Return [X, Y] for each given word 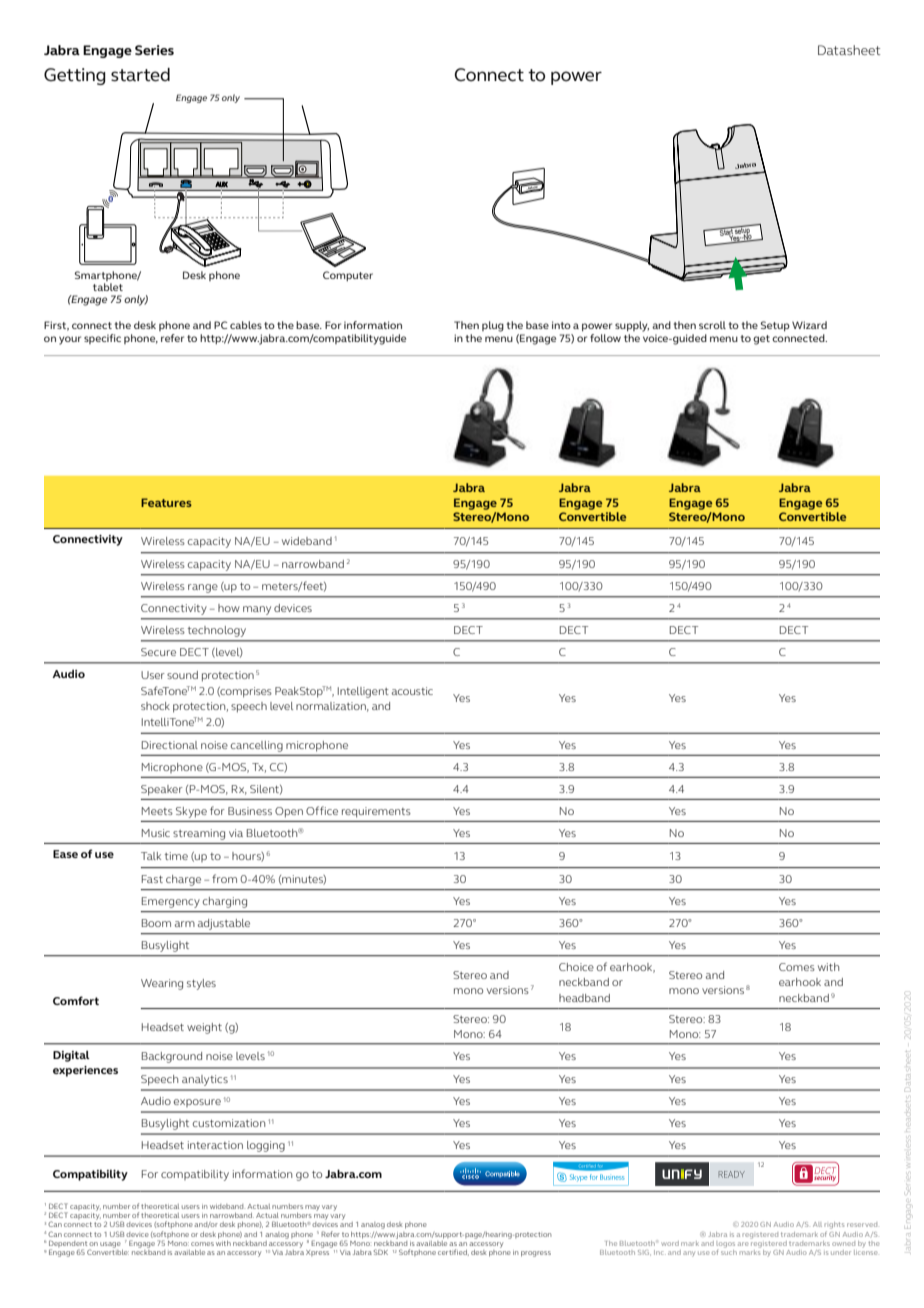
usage [110, 1245]
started [140, 75]
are [743, 1244]
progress [536, 1254]
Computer [348, 276]
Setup [775, 326]
